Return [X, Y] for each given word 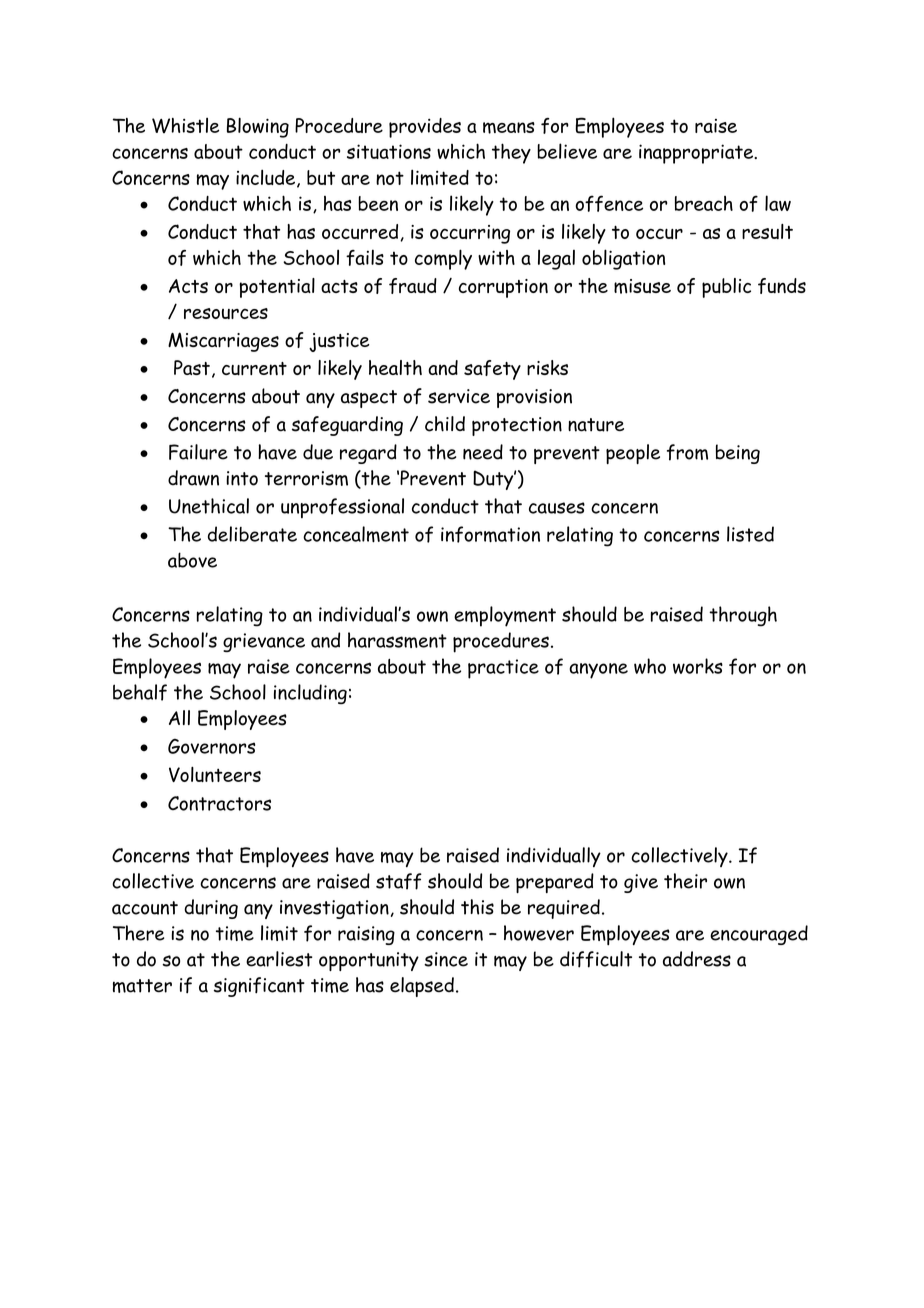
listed [750, 534]
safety [492, 370]
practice [503, 669]
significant [259, 987]
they [511, 153]
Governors [211, 746]
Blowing [258, 127]
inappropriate [697, 154]
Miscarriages [223, 342]
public [726, 288]
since [446, 959]
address [697, 959]
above [192, 560]
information [490, 534]
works [698, 666]
